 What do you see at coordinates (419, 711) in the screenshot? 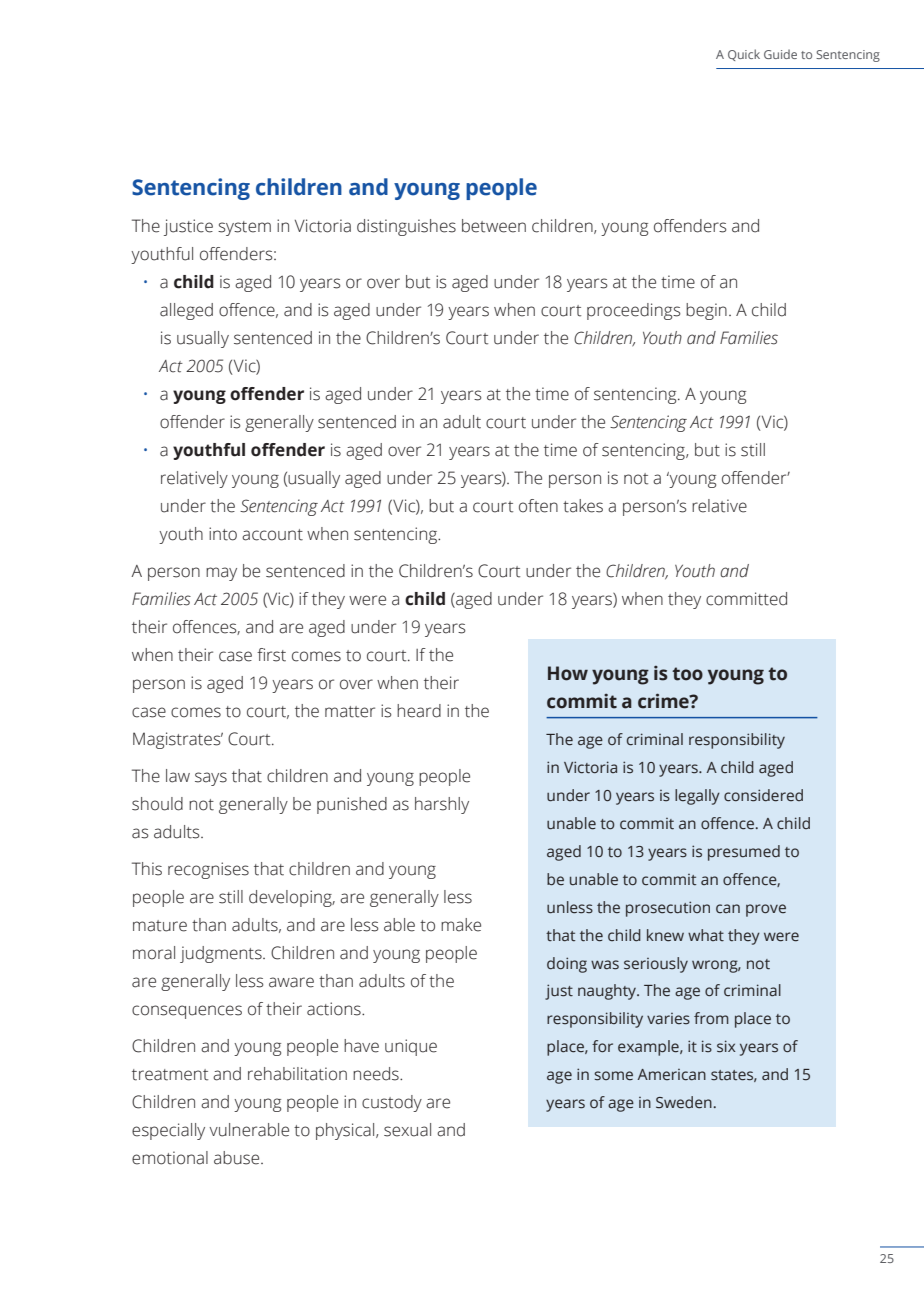
I see `heard` at bounding box center [419, 711].
